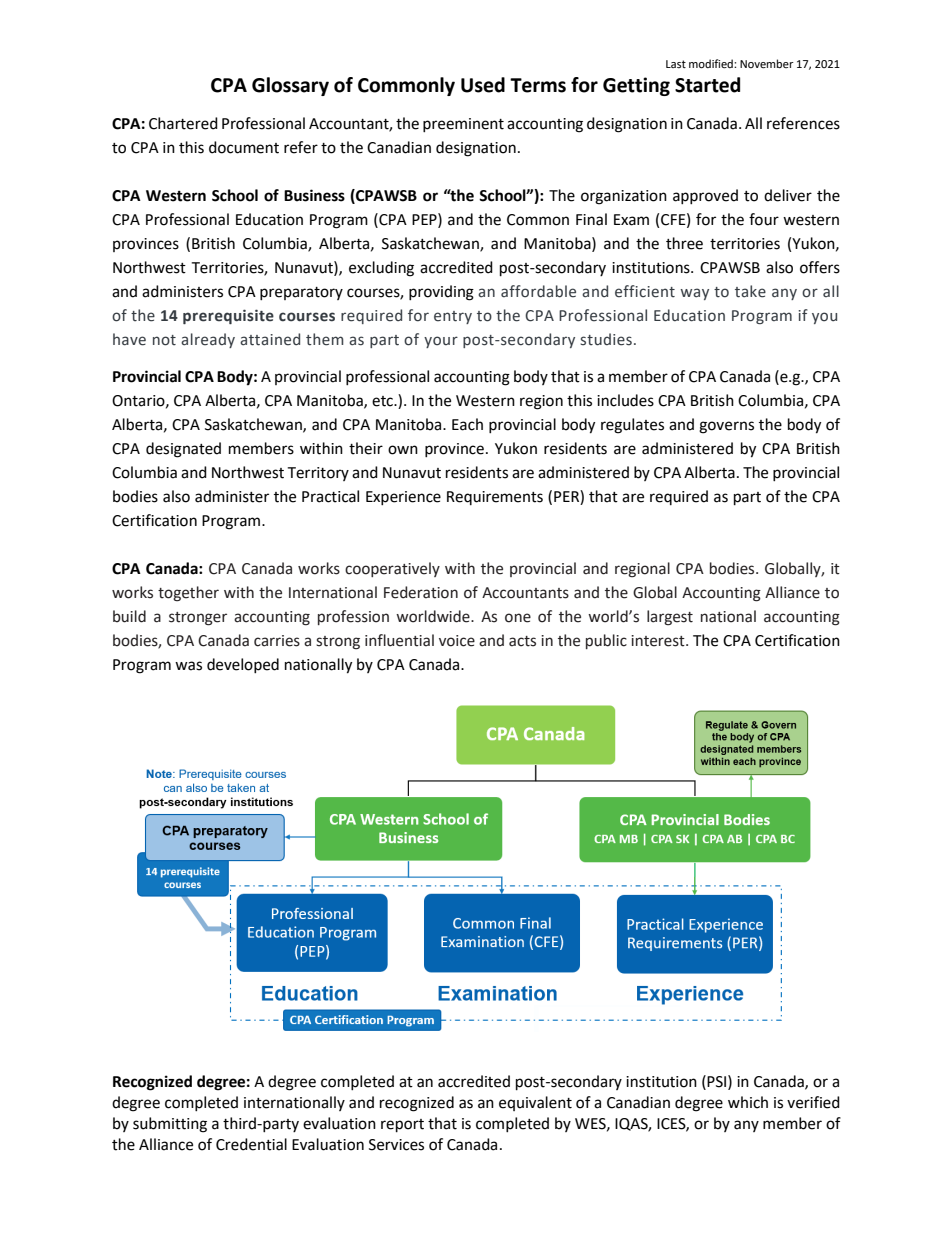  Describe the element at coordinates (188, 594) in the screenshot. I see `together` at that location.
